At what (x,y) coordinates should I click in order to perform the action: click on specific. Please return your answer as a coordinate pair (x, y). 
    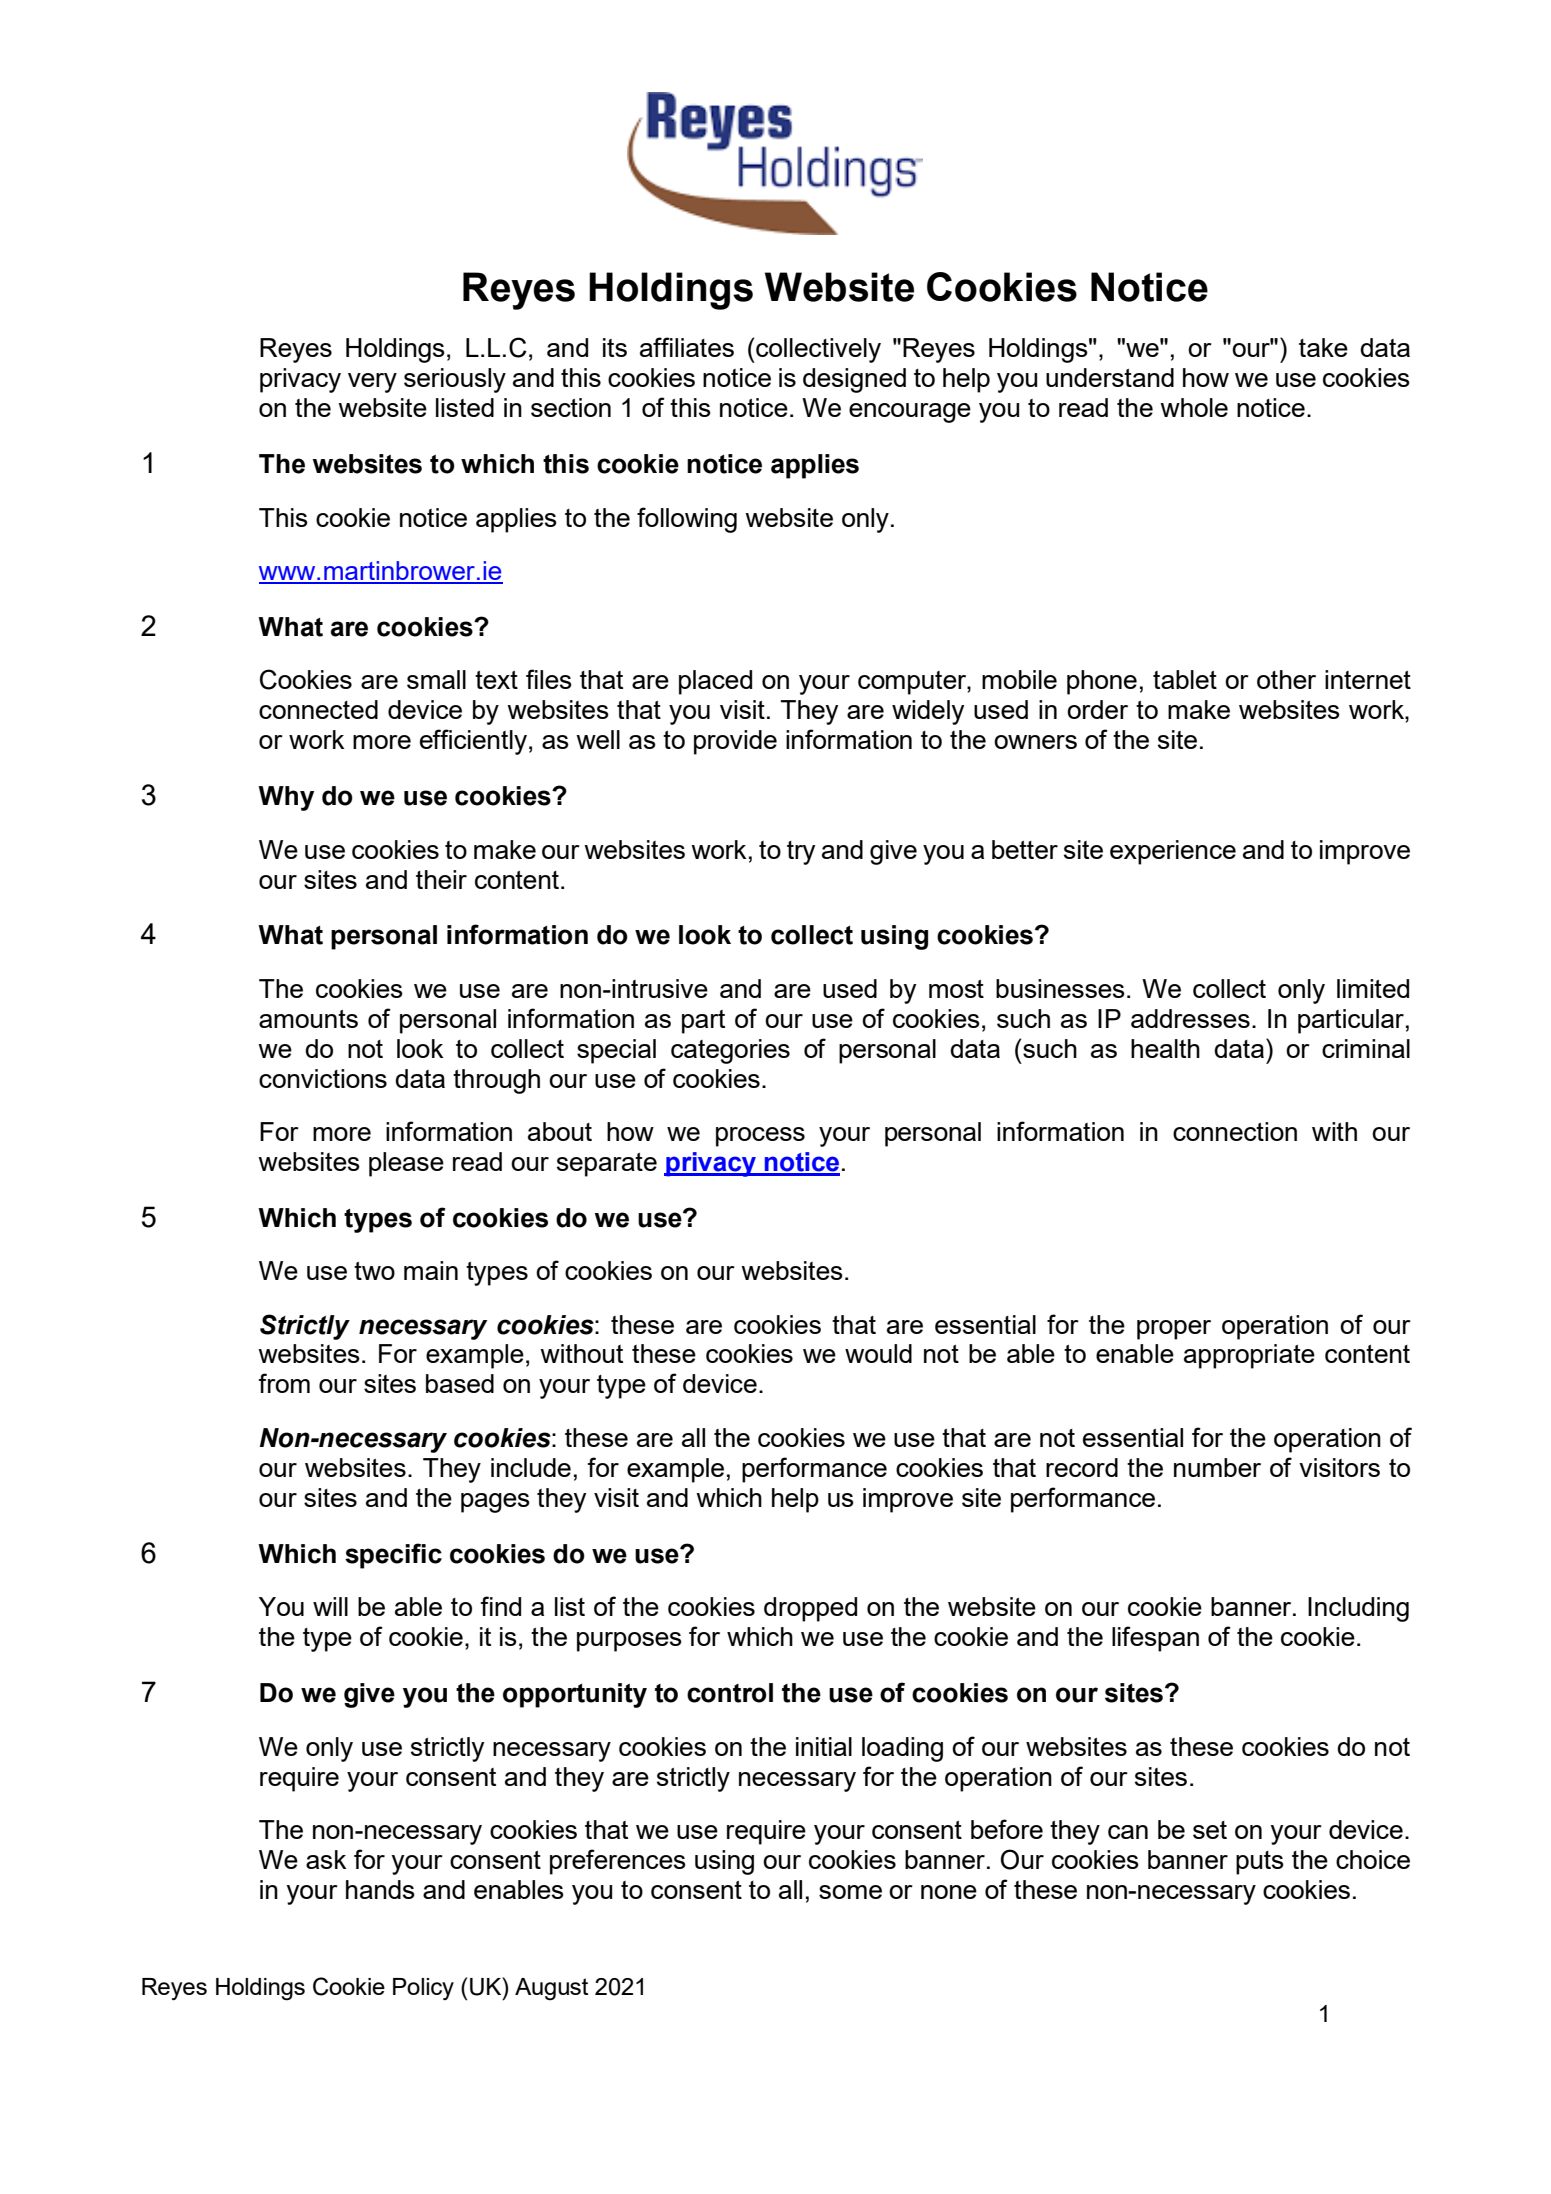
    Looking at the image, I should click on (393, 1556).
